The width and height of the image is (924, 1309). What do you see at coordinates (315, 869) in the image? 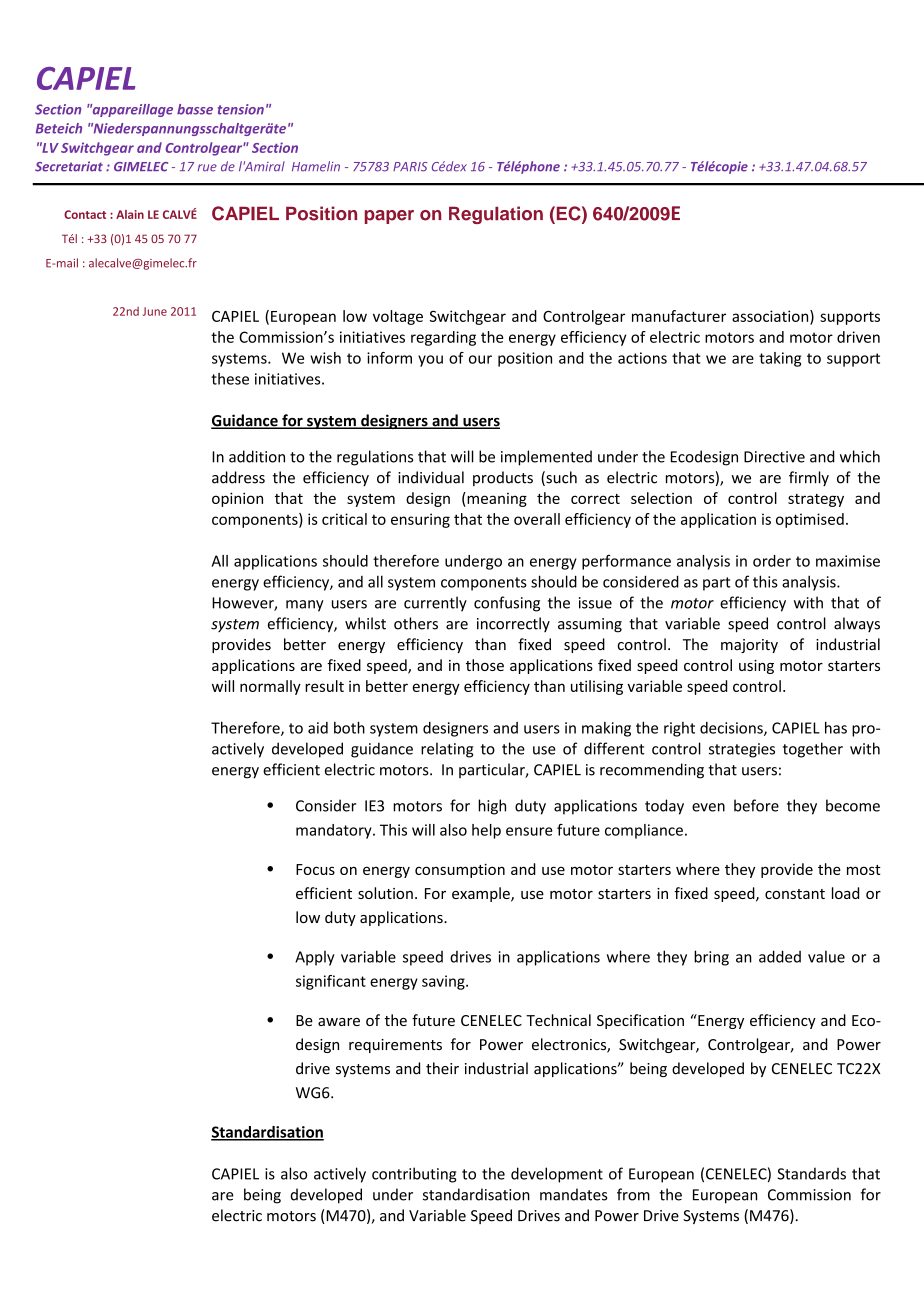
I see `Focus` at bounding box center [315, 869].
